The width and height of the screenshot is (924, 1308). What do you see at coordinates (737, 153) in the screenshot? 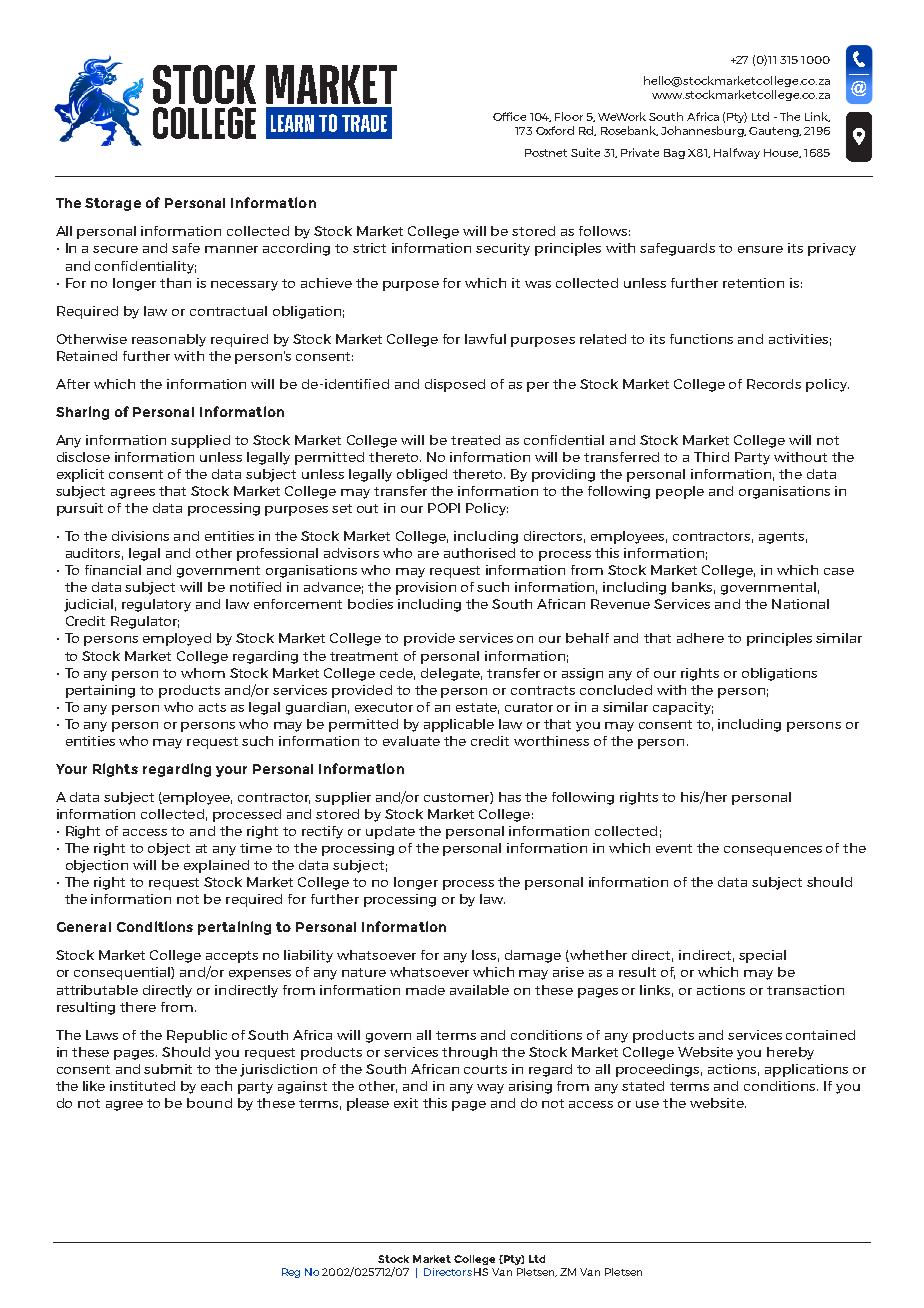
I see `Halfway` at bounding box center [737, 153].
